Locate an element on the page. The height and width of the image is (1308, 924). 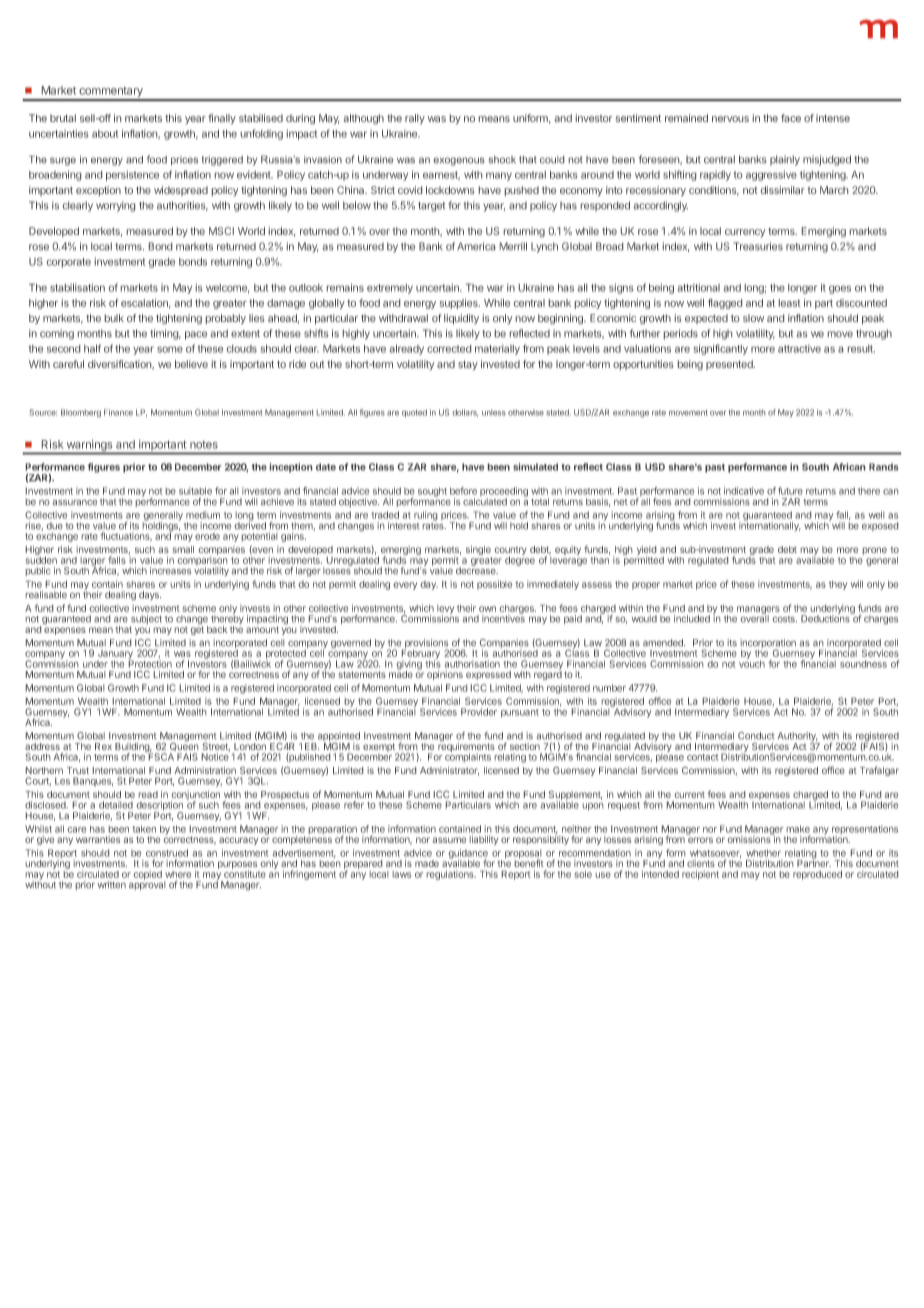
suitable is located at coordinates (195, 491).
